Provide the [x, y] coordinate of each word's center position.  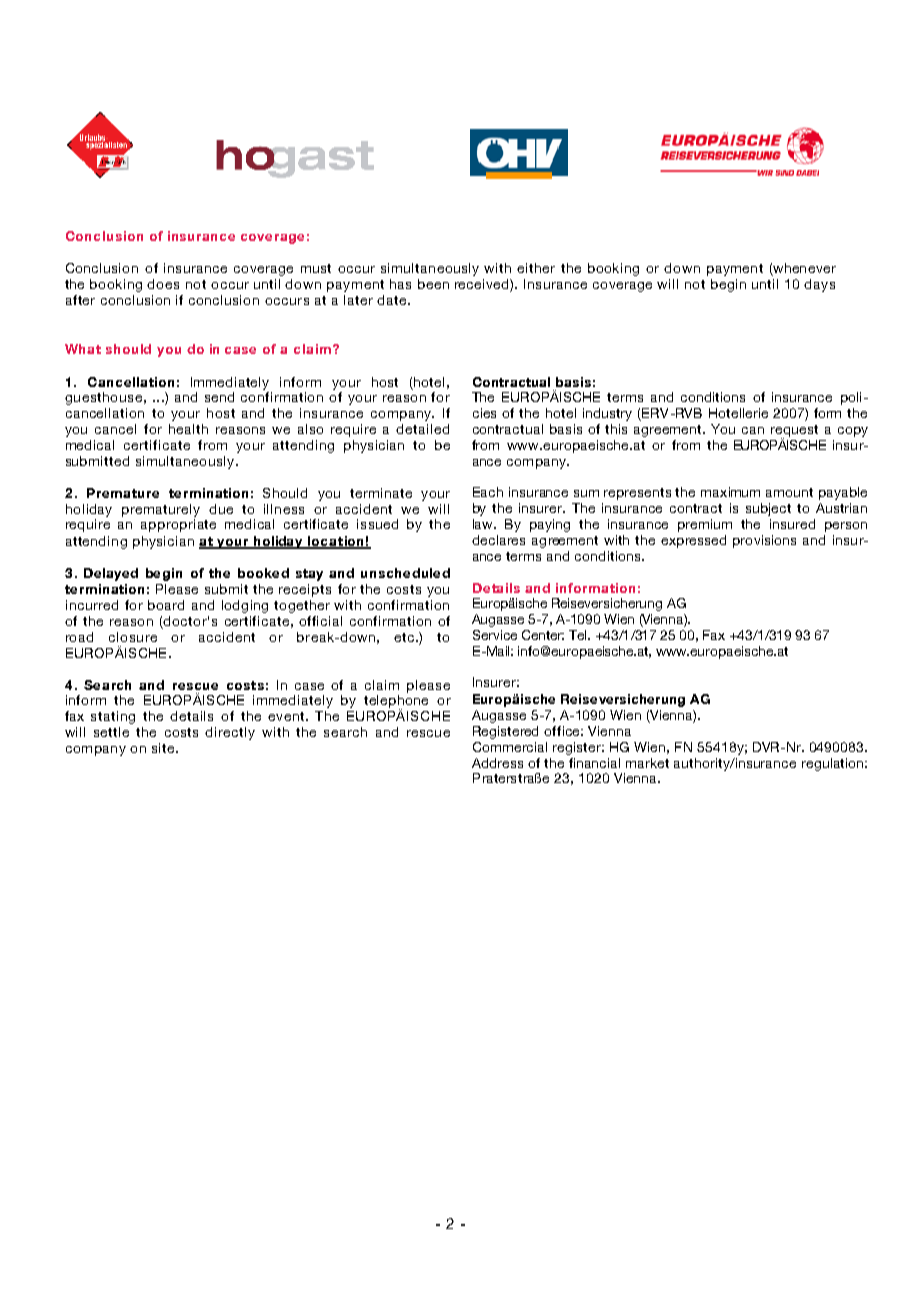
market [647, 763]
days [819, 285]
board [166, 605]
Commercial [510, 747]
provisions [764, 541]
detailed [422, 429]
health [188, 429]
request [794, 432]
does [163, 284]
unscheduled [405, 573]
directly [230, 733]
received [483, 285]
